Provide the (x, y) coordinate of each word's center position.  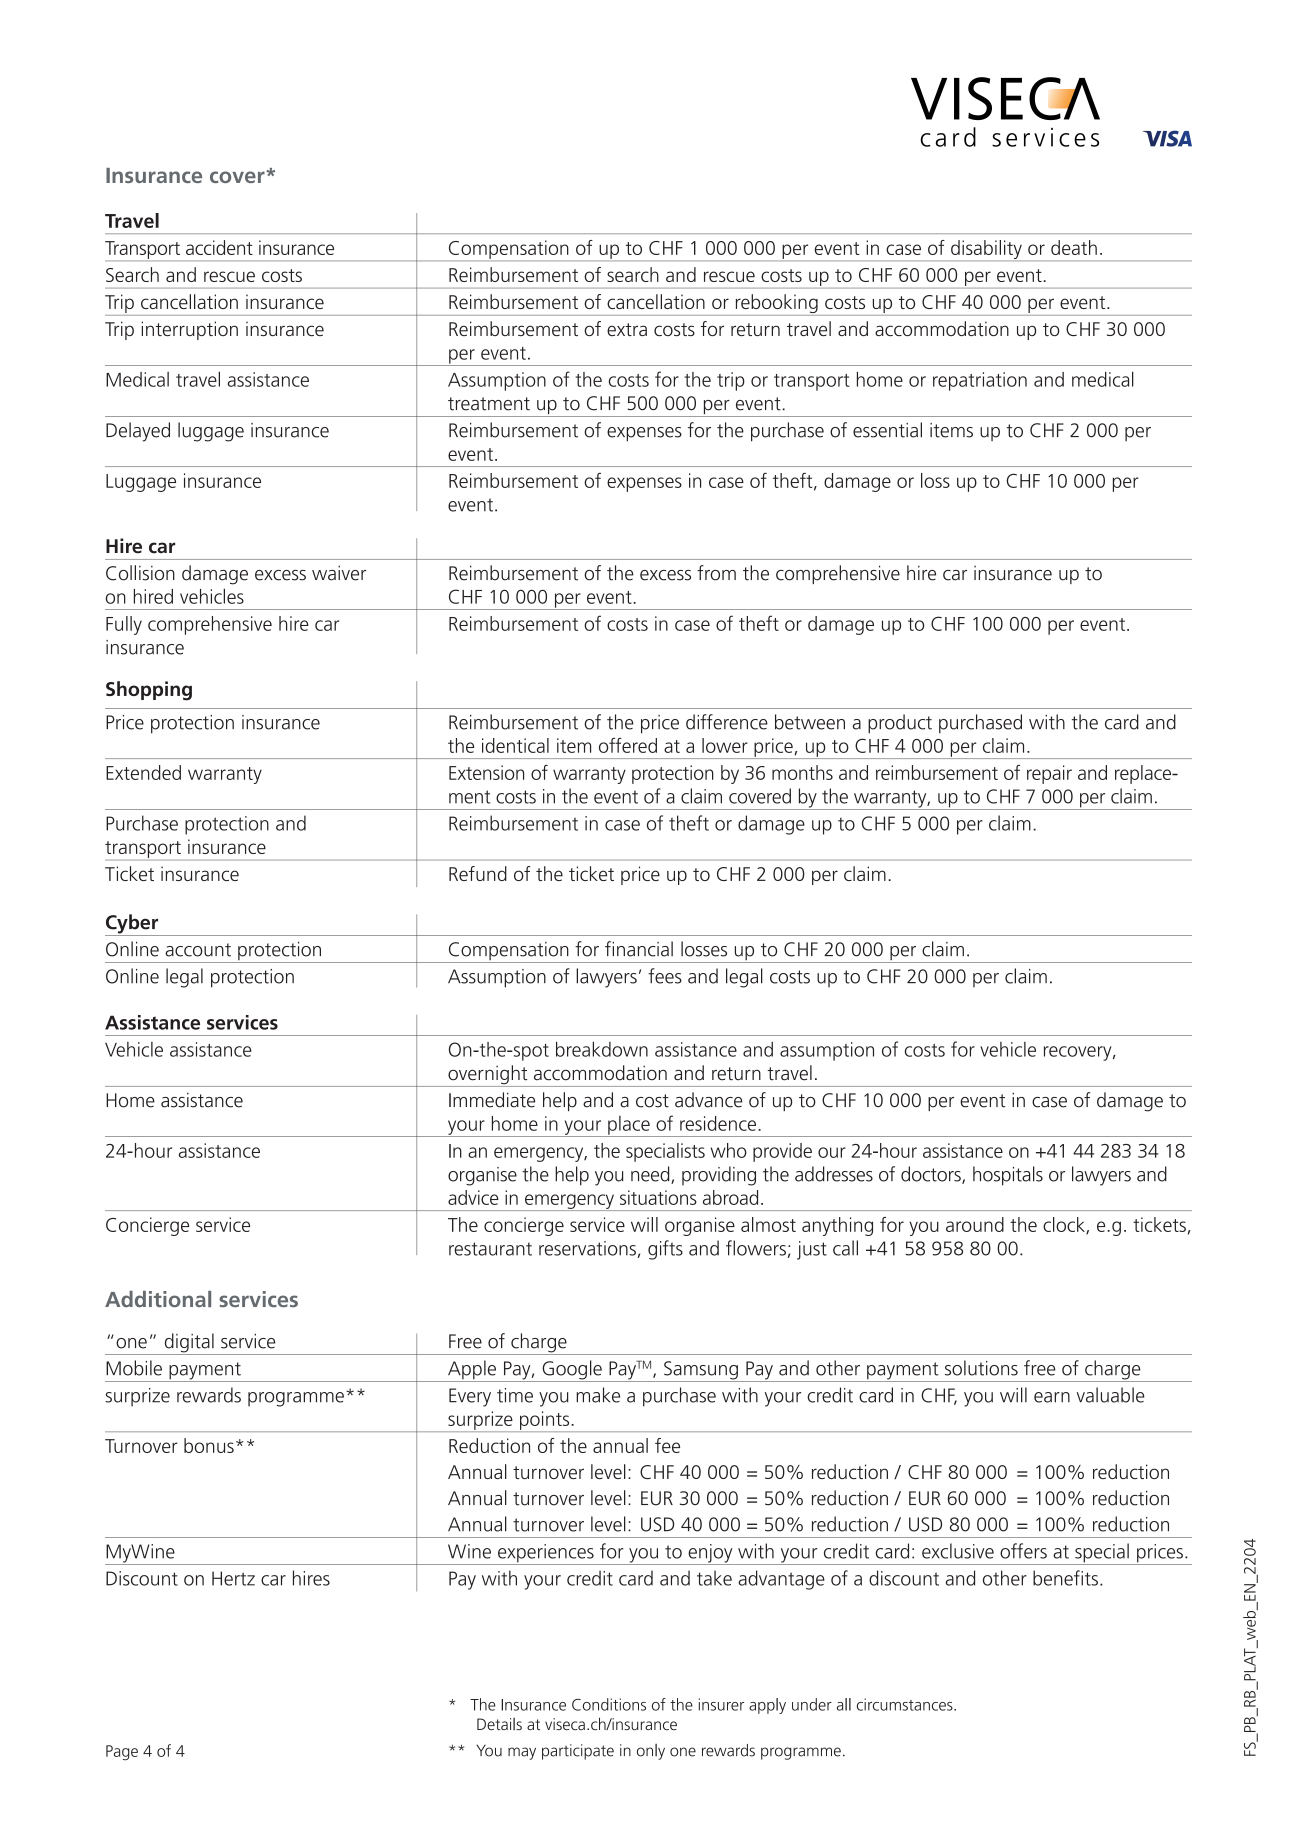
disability (986, 250)
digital (189, 1344)
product (900, 724)
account (198, 950)
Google (572, 1371)
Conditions (609, 1704)
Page (122, 1753)
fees (665, 976)
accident (219, 247)
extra (627, 329)
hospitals (1008, 1176)
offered (628, 745)
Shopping (149, 691)
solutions (981, 1368)
